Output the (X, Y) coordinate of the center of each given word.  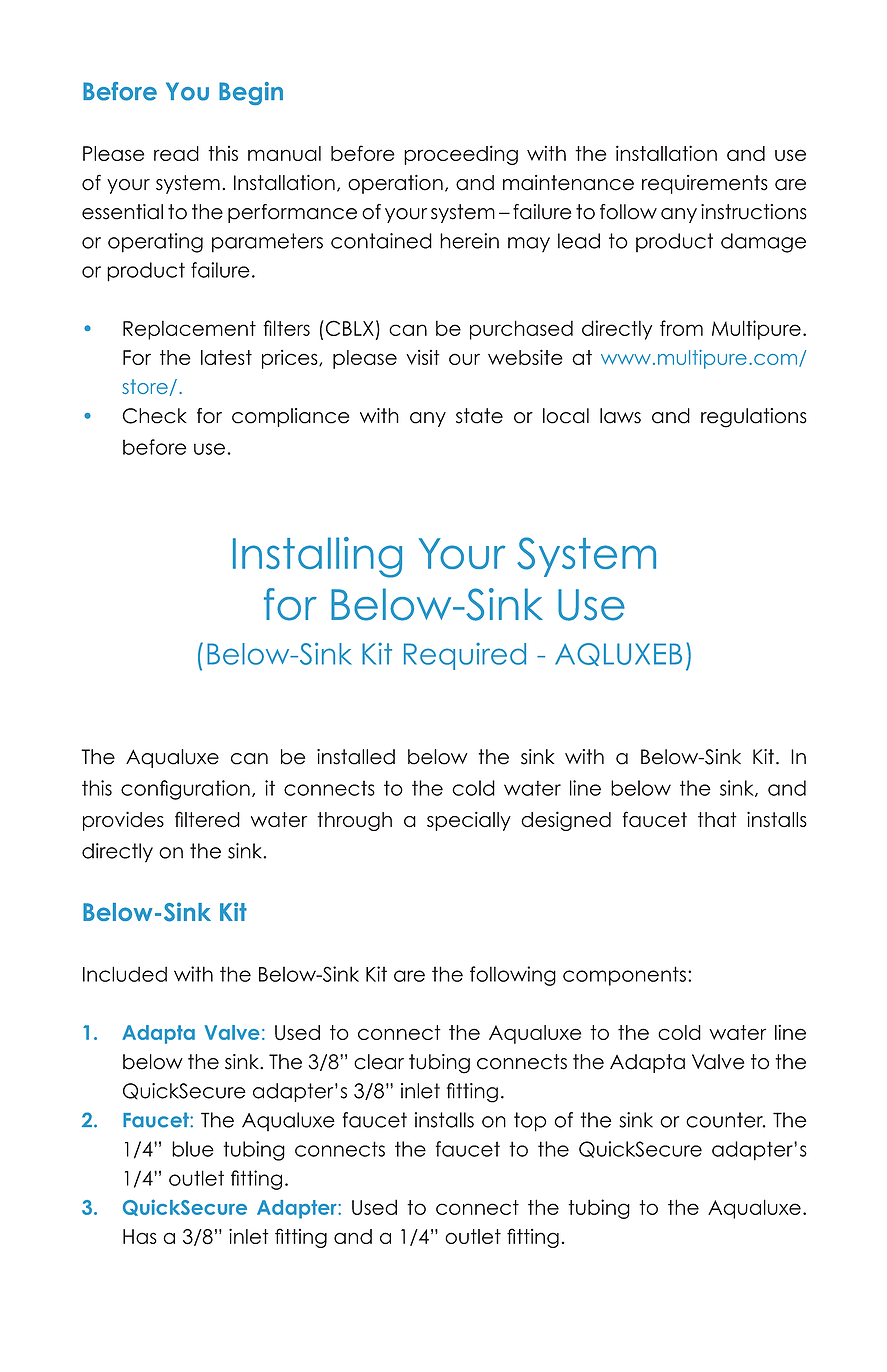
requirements (705, 184)
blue (193, 1149)
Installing (317, 557)
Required (465, 656)
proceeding (461, 155)
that (717, 820)
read (176, 153)
